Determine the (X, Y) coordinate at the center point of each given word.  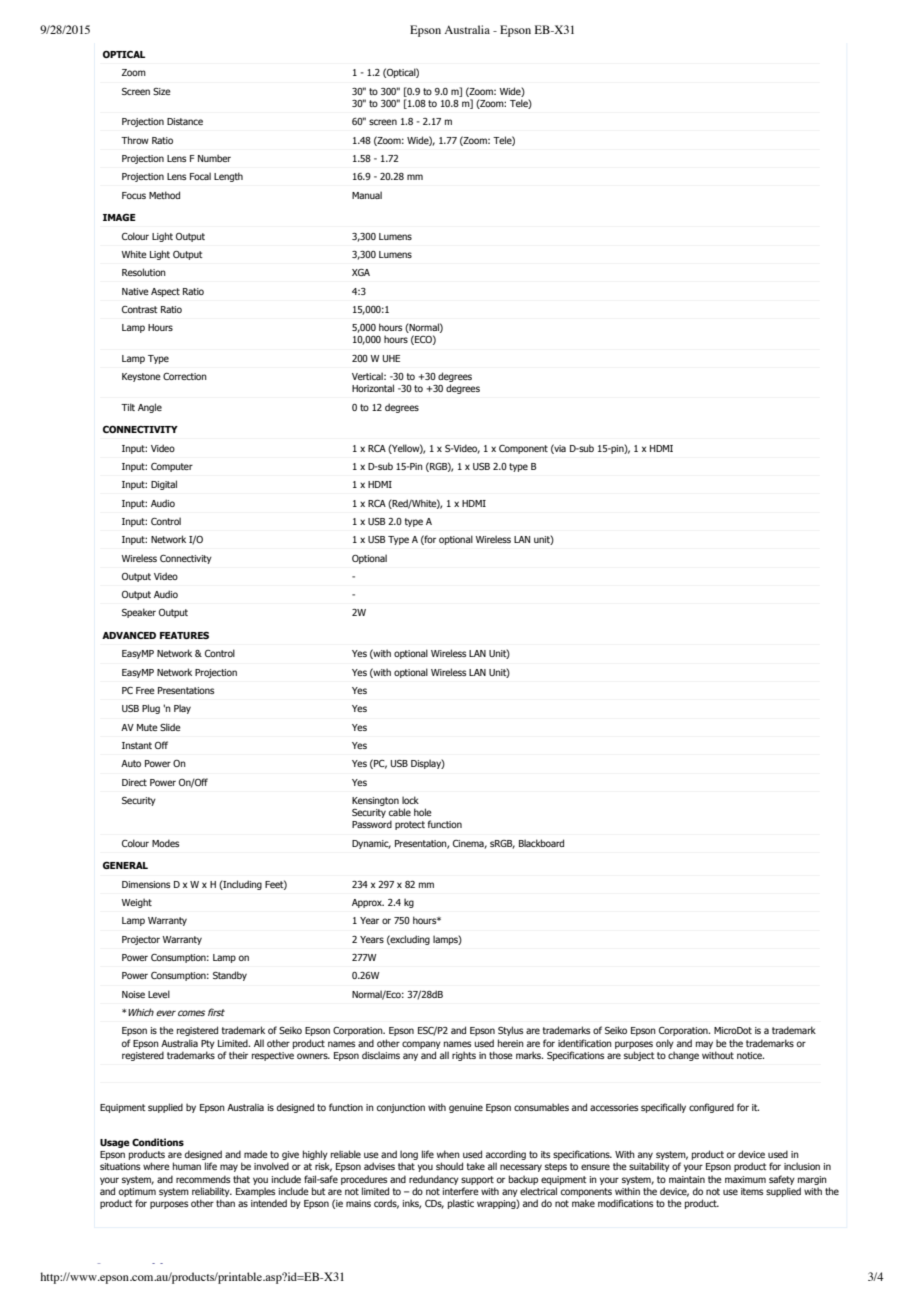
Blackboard (541, 843)
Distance (185, 121)
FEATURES (184, 635)
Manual (367, 195)
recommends (203, 1179)
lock (410, 800)
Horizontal (373, 388)
